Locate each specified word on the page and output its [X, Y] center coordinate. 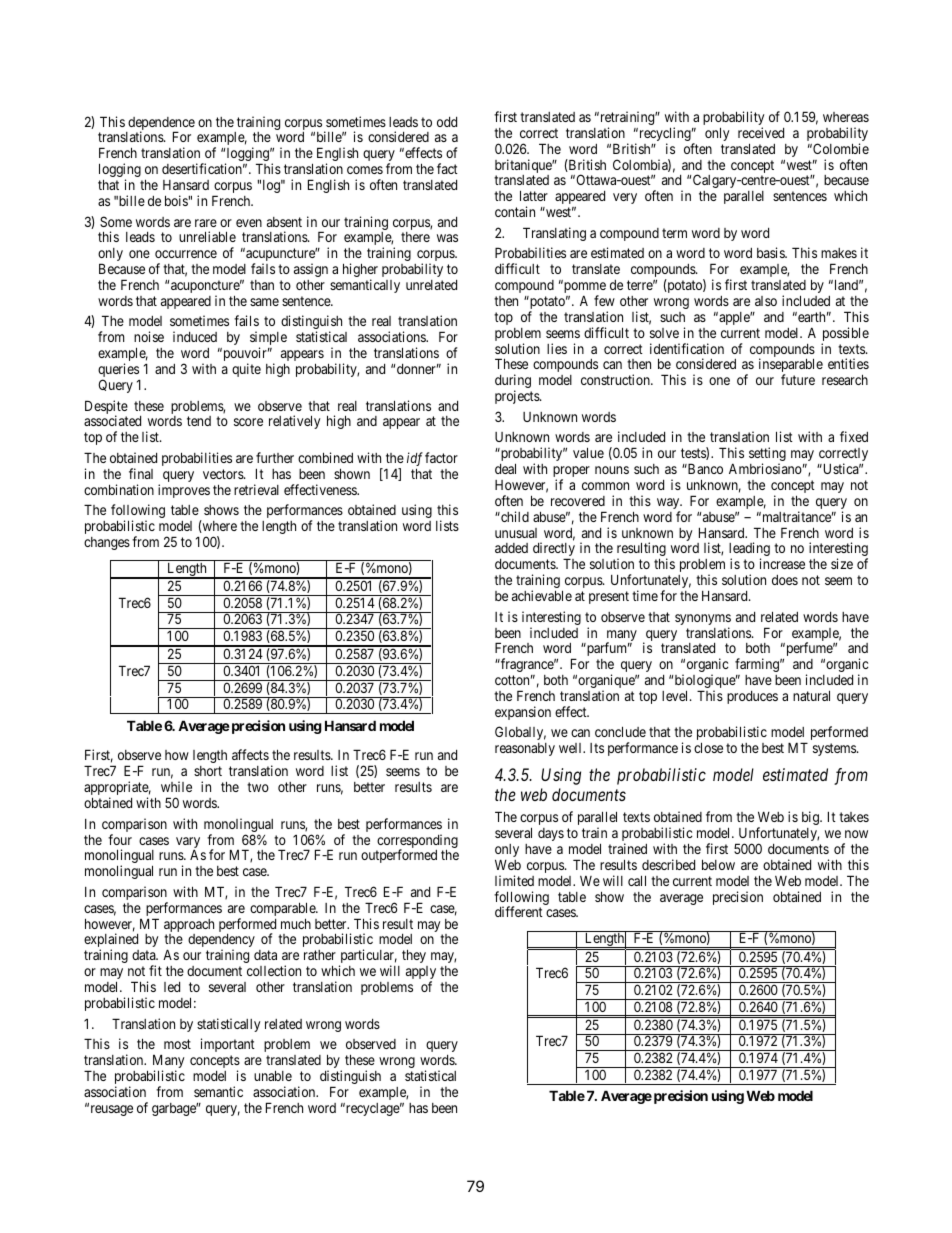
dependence [160, 125]
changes [107, 543]
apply [421, 974]
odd [447, 122]
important [228, 1045]
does [785, 580]
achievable [542, 595]
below [718, 864]
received [761, 132]
